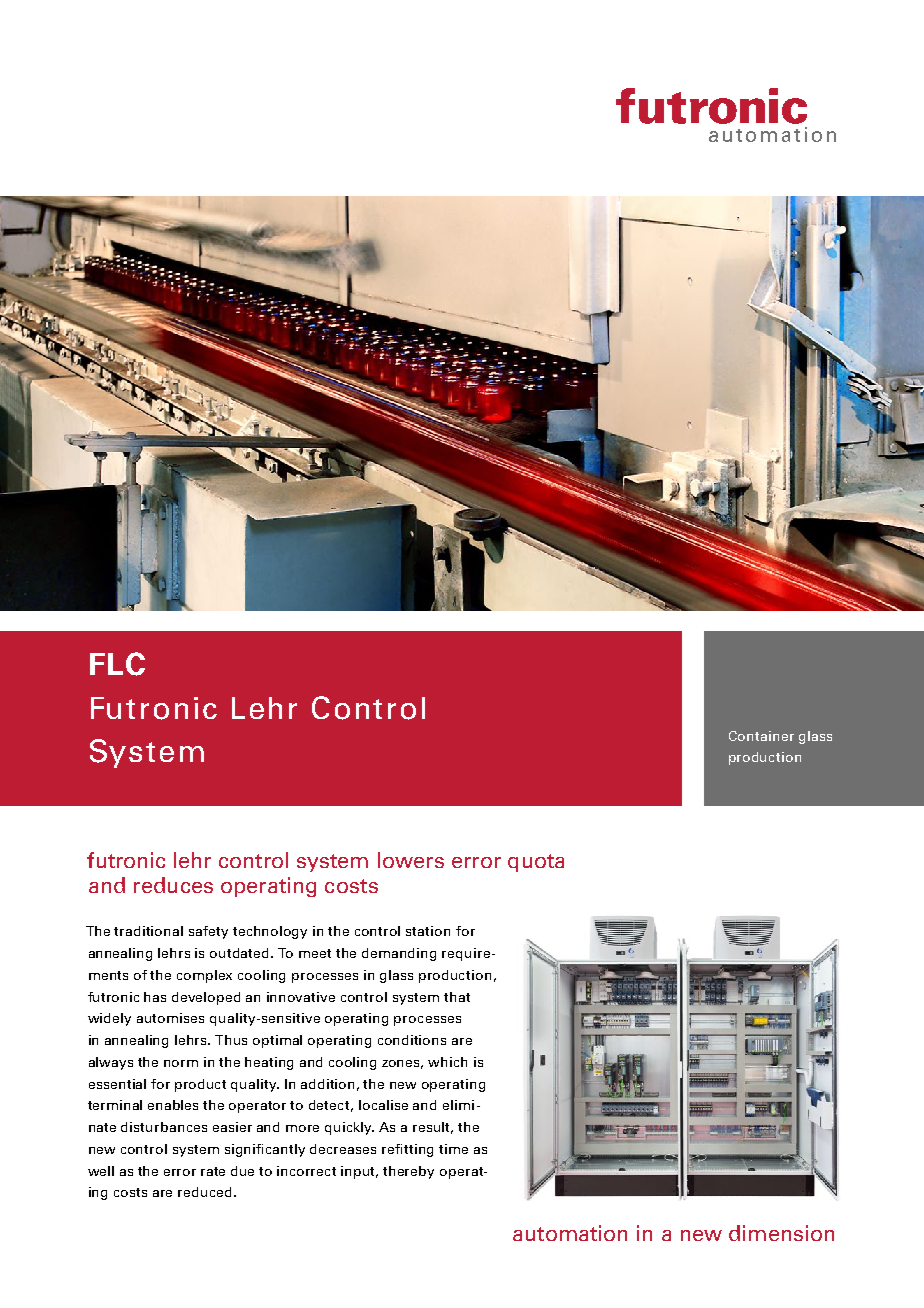 This screenshot has width=924, height=1308. Describe the element at coordinates (781, 1233) in the screenshot. I see `dimension` at that location.
